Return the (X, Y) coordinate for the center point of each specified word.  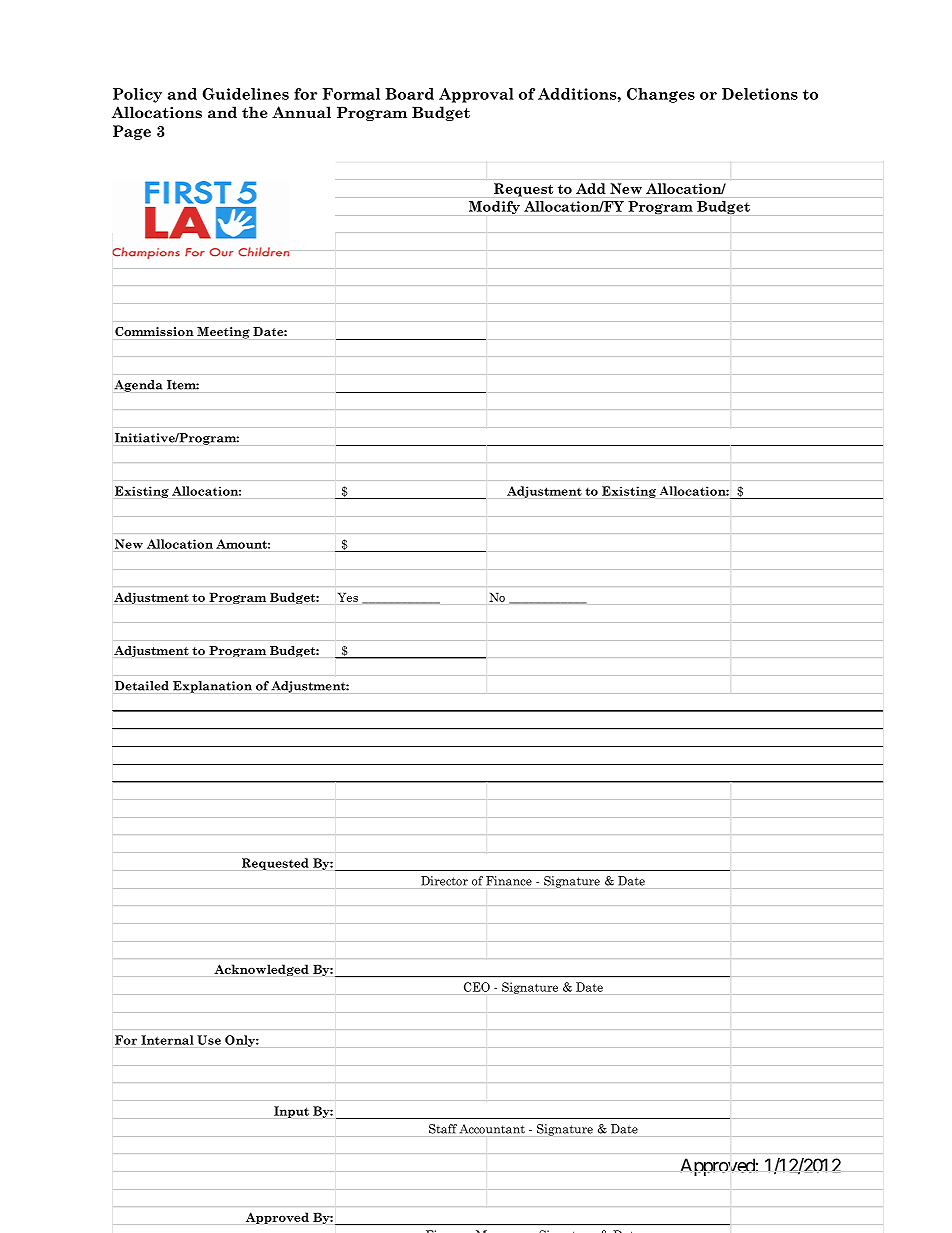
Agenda (138, 386)
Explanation (212, 687)
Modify (494, 208)
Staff (443, 1129)
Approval (476, 95)
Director (444, 881)
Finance (509, 881)
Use (209, 1040)
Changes (661, 95)
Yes (348, 597)
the (255, 112)
